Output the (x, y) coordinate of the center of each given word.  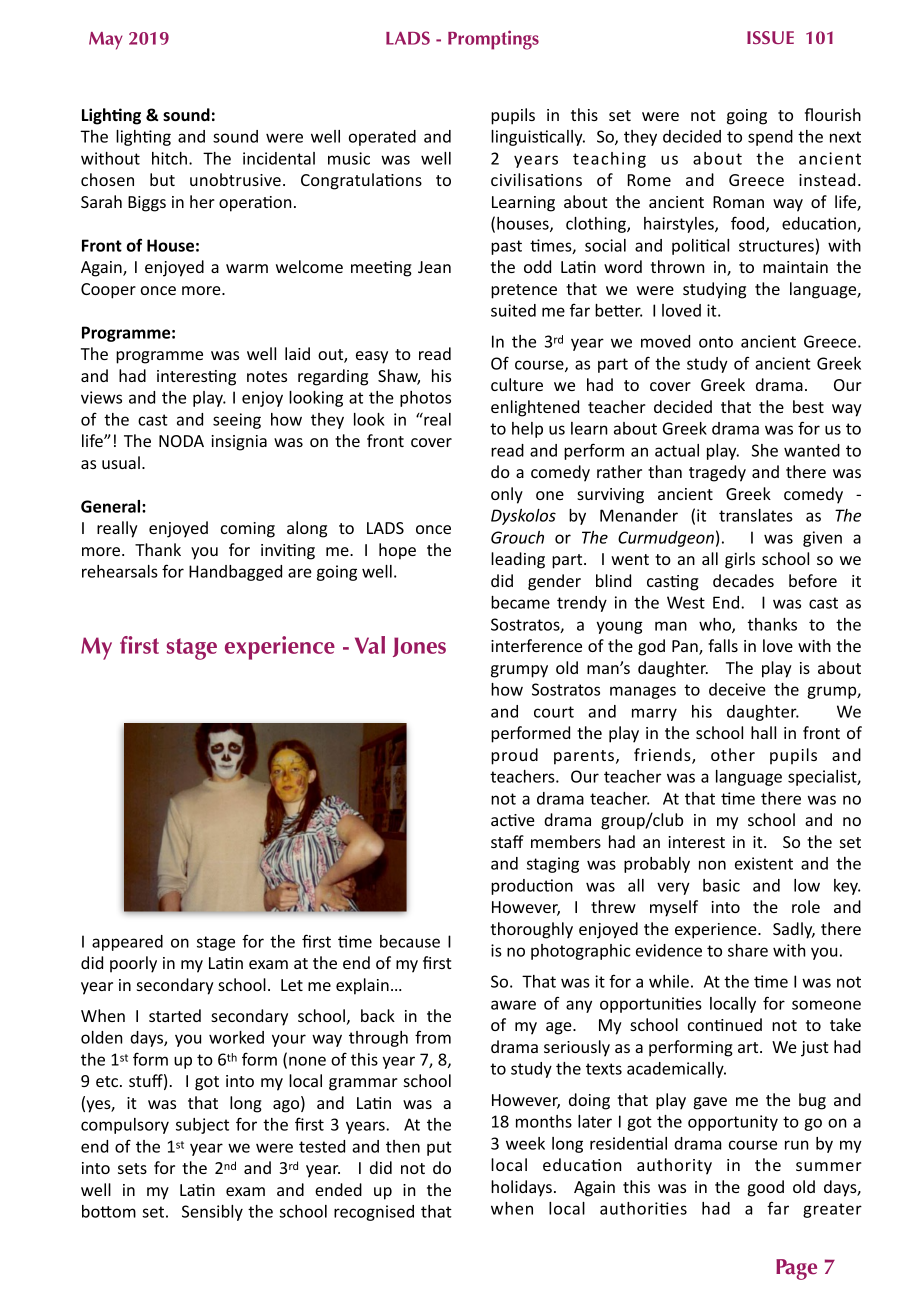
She (765, 450)
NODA (181, 441)
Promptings (493, 40)
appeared (127, 943)
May (106, 41)
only (507, 495)
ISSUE (770, 37)
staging (553, 865)
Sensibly (212, 1213)
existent (764, 863)
